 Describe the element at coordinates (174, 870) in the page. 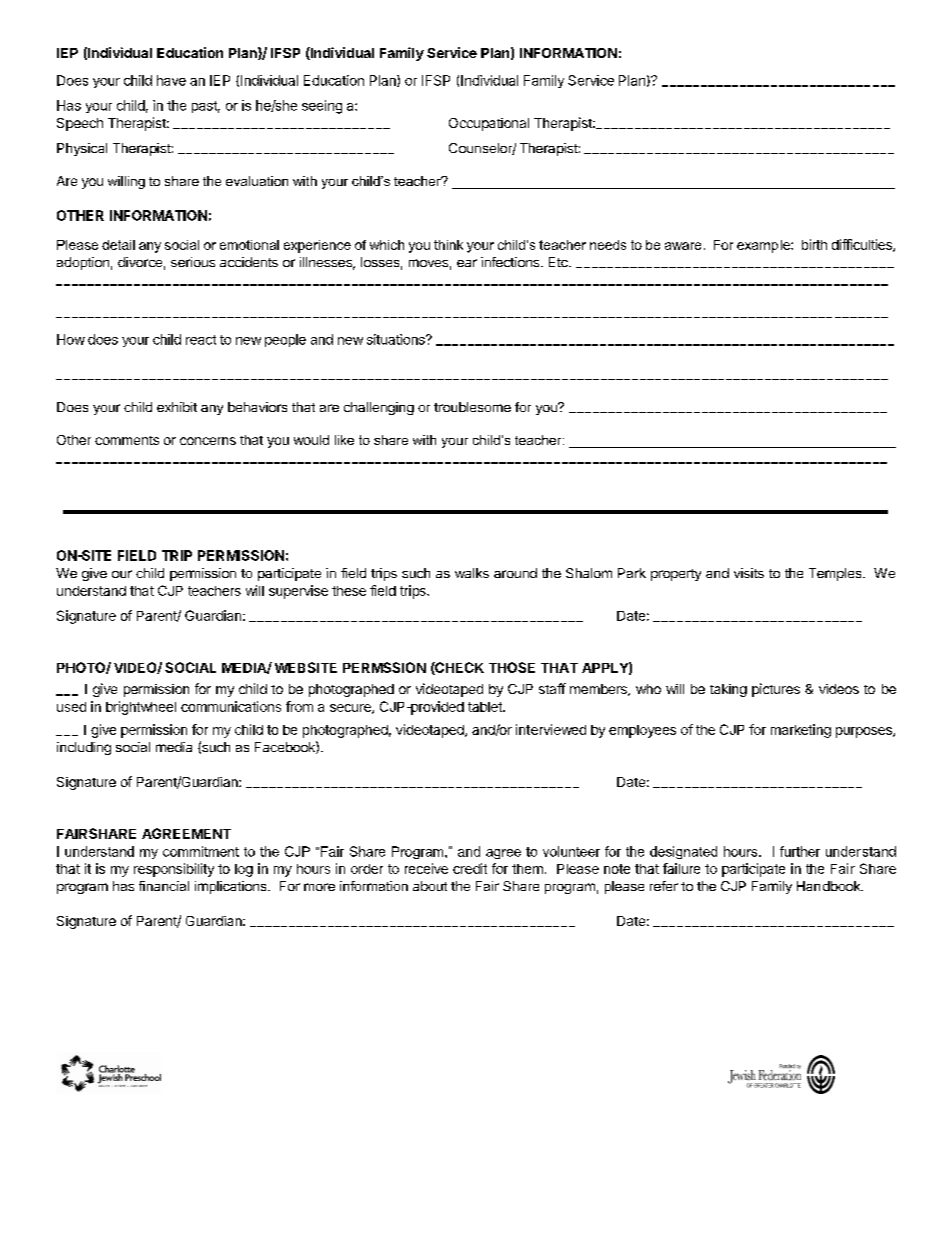

I see `responsibility` at that location.
